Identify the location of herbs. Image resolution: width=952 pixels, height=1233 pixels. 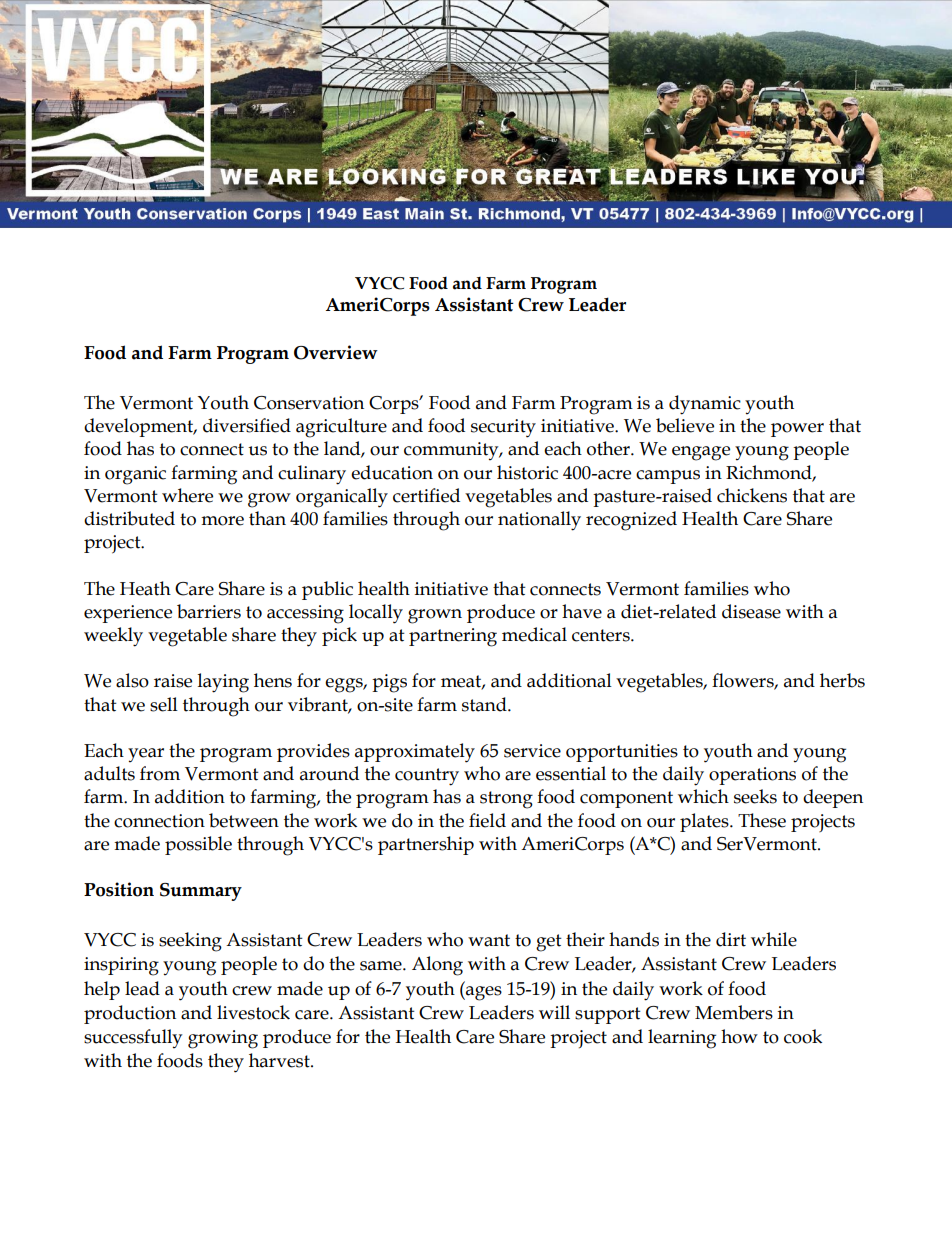
(842, 680).
